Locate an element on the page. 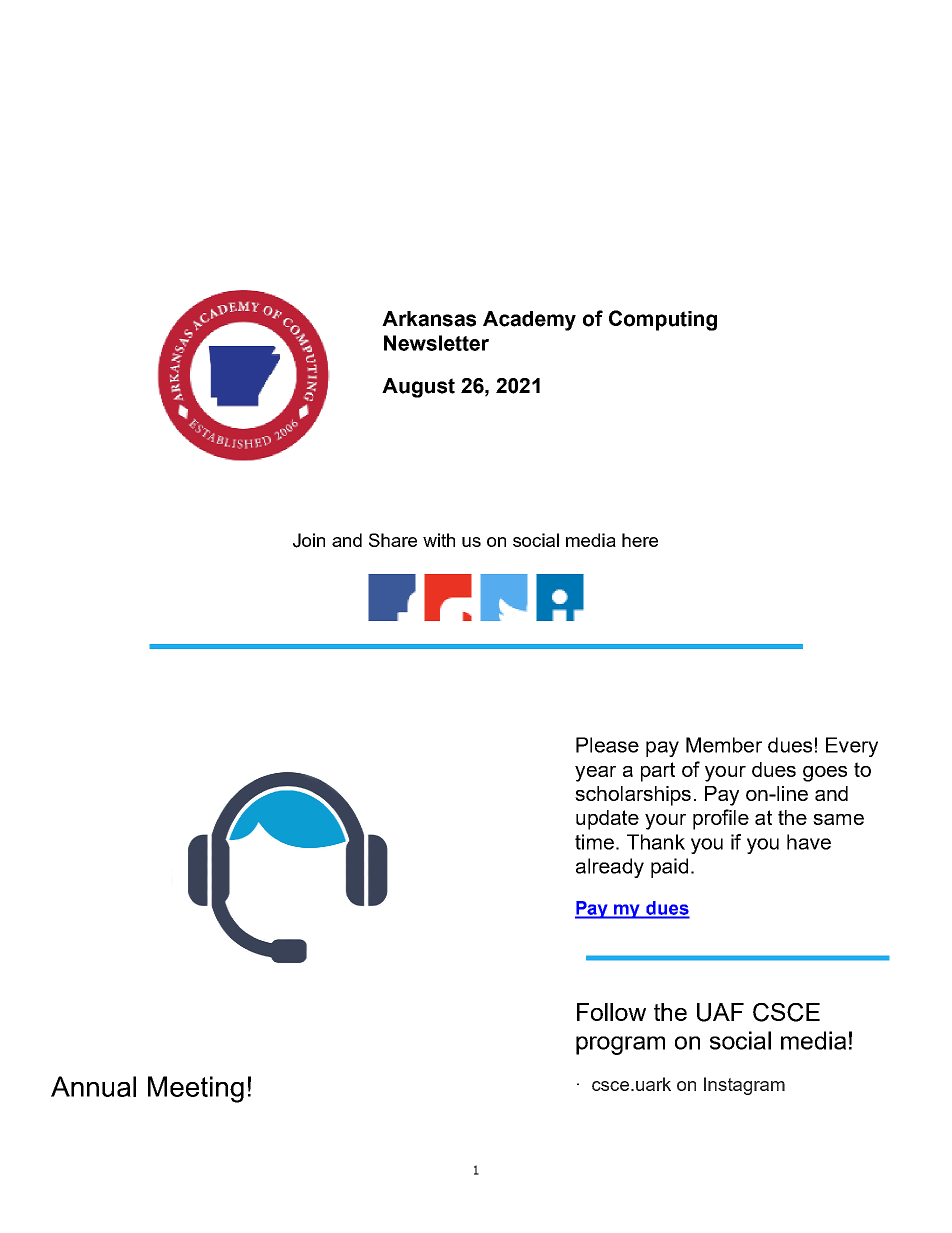  with is located at coordinates (439, 540).
